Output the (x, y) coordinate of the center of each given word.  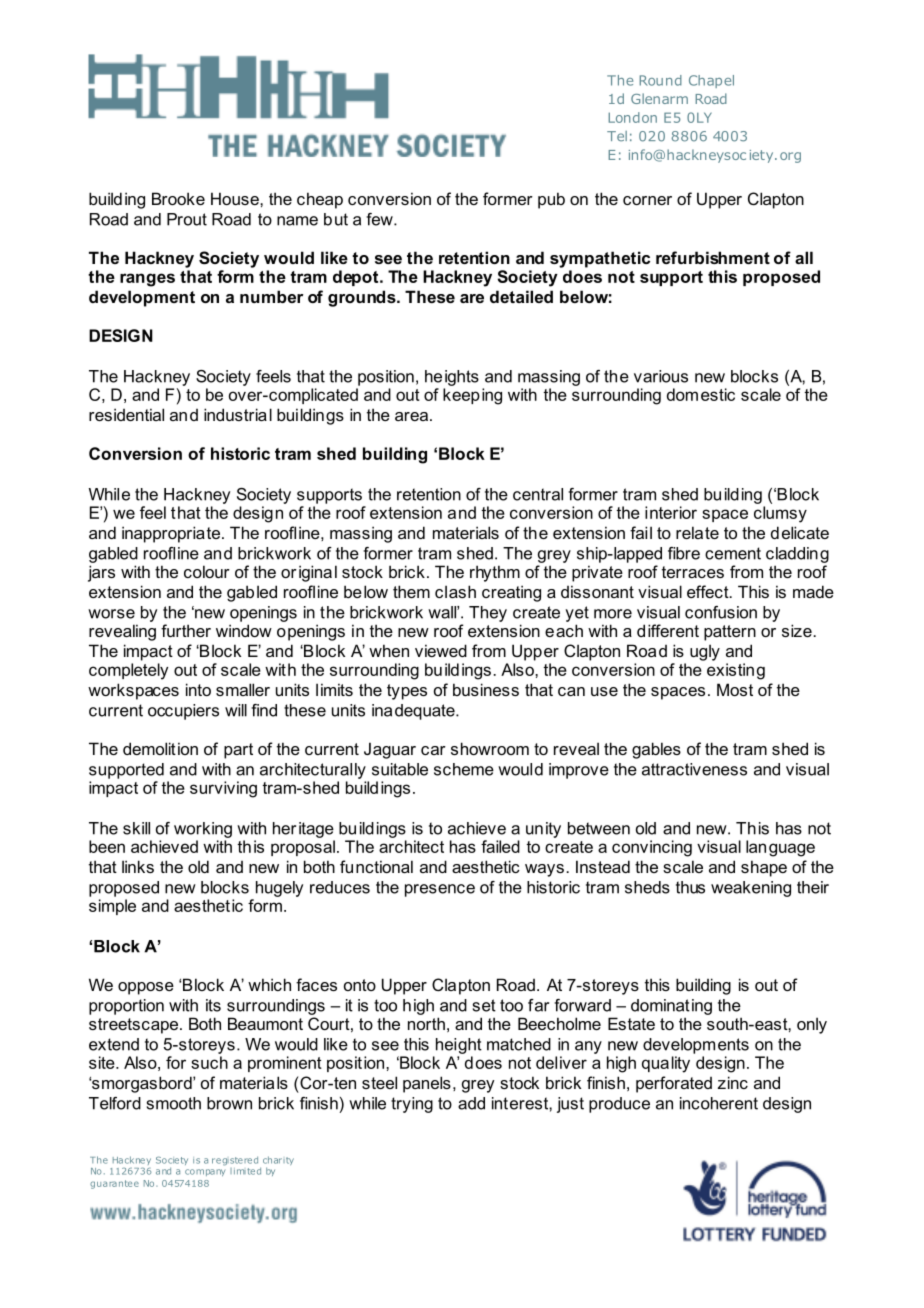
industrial (238, 414)
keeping (472, 396)
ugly (705, 652)
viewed (441, 650)
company (205, 1172)
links (138, 866)
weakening (751, 889)
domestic (701, 394)
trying (412, 1105)
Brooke (178, 198)
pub (551, 200)
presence (440, 890)
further (186, 630)
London (632, 117)
